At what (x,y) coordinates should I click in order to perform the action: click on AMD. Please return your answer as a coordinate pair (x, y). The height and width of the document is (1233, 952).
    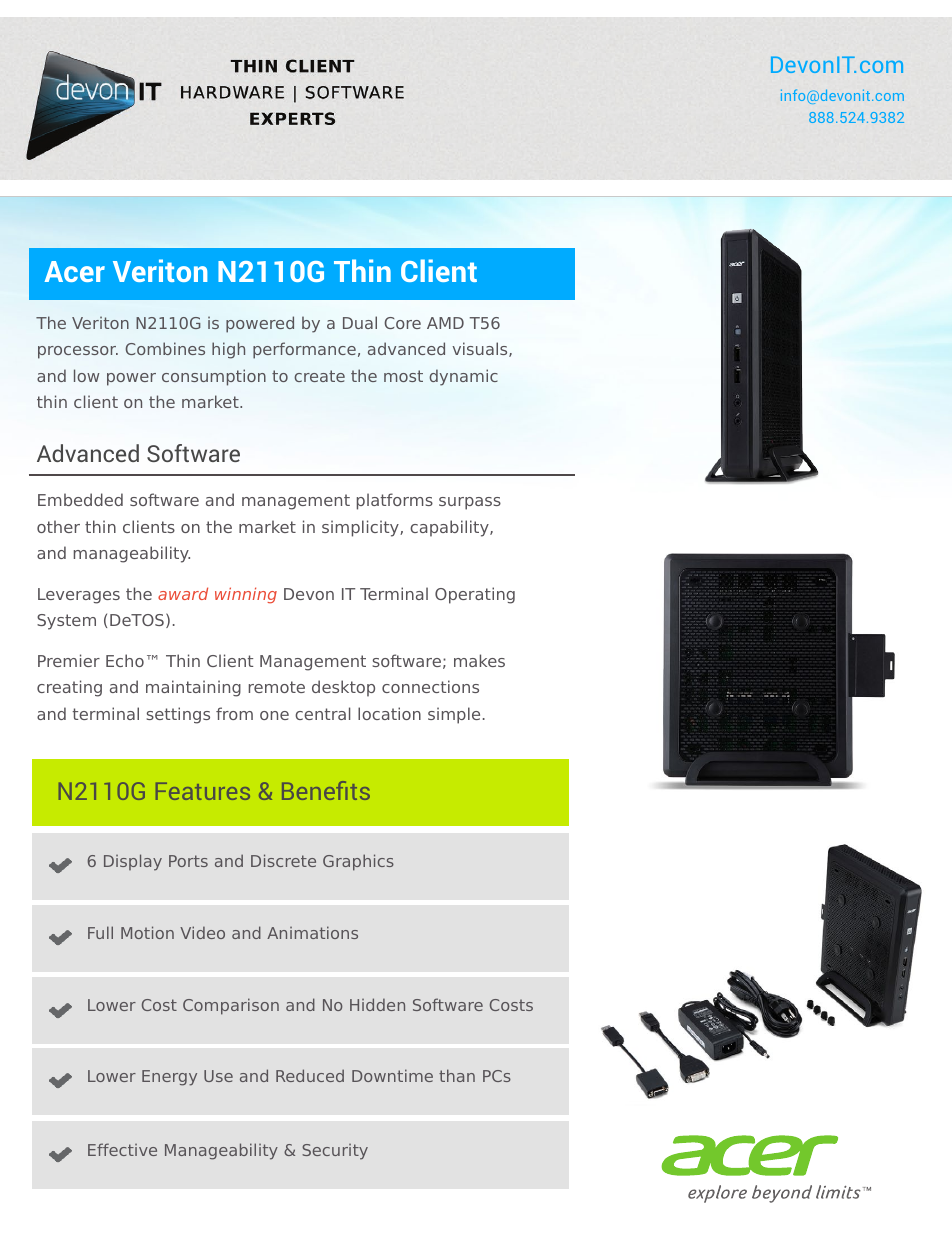
    Looking at the image, I should click on (445, 323).
